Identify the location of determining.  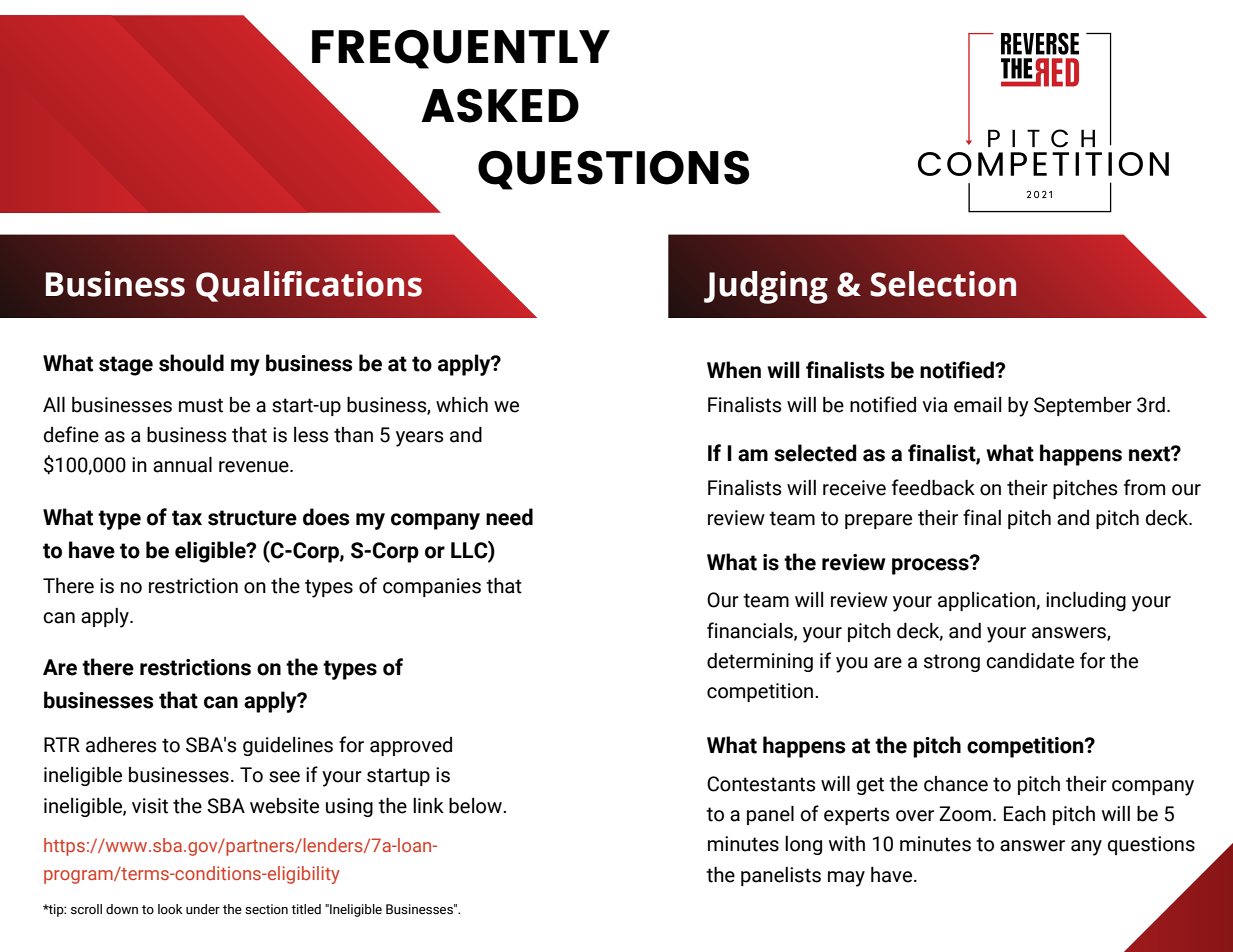
(760, 662).
